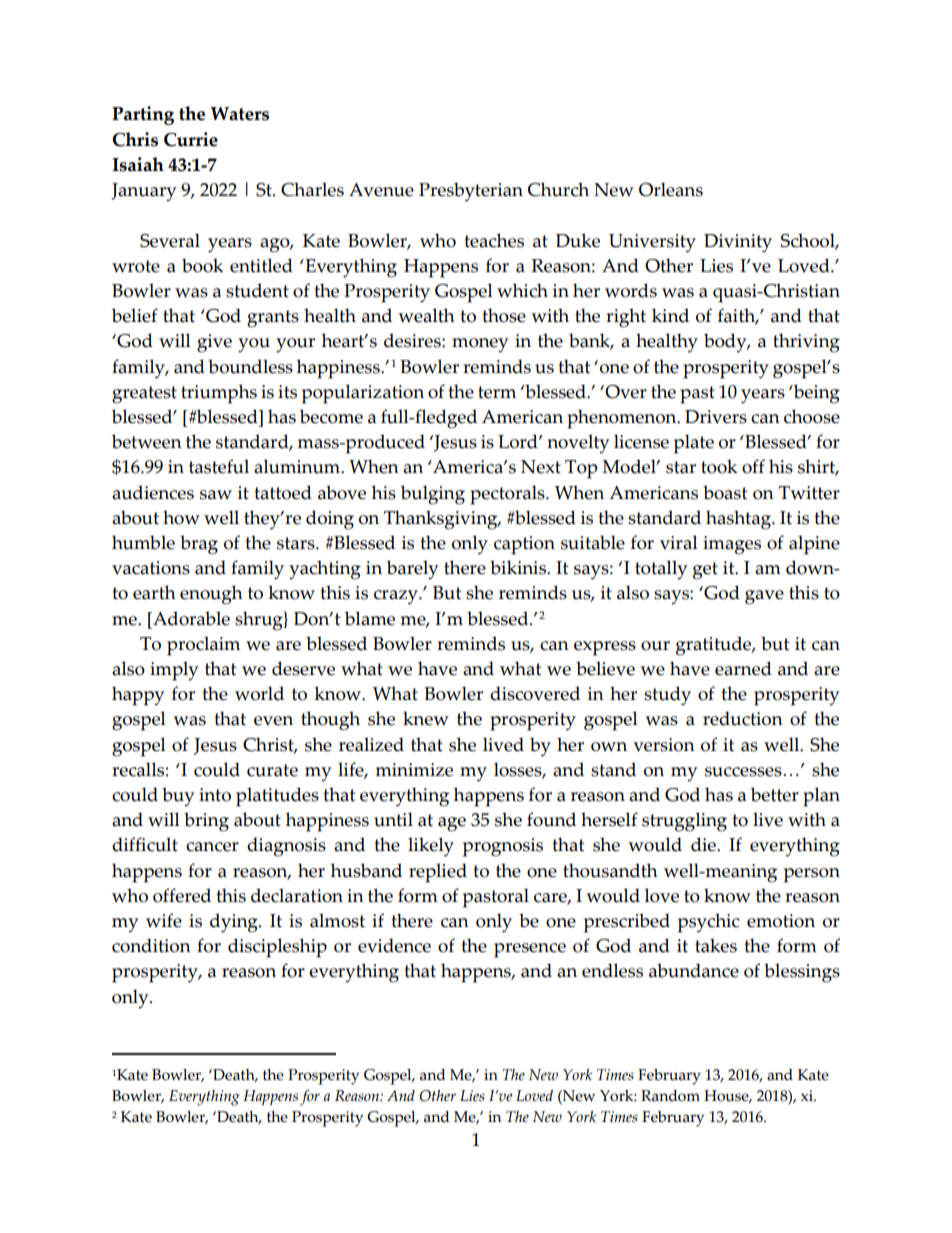  Describe the element at coordinates (671, 189) in the page. I see `Orleans` at that location.
